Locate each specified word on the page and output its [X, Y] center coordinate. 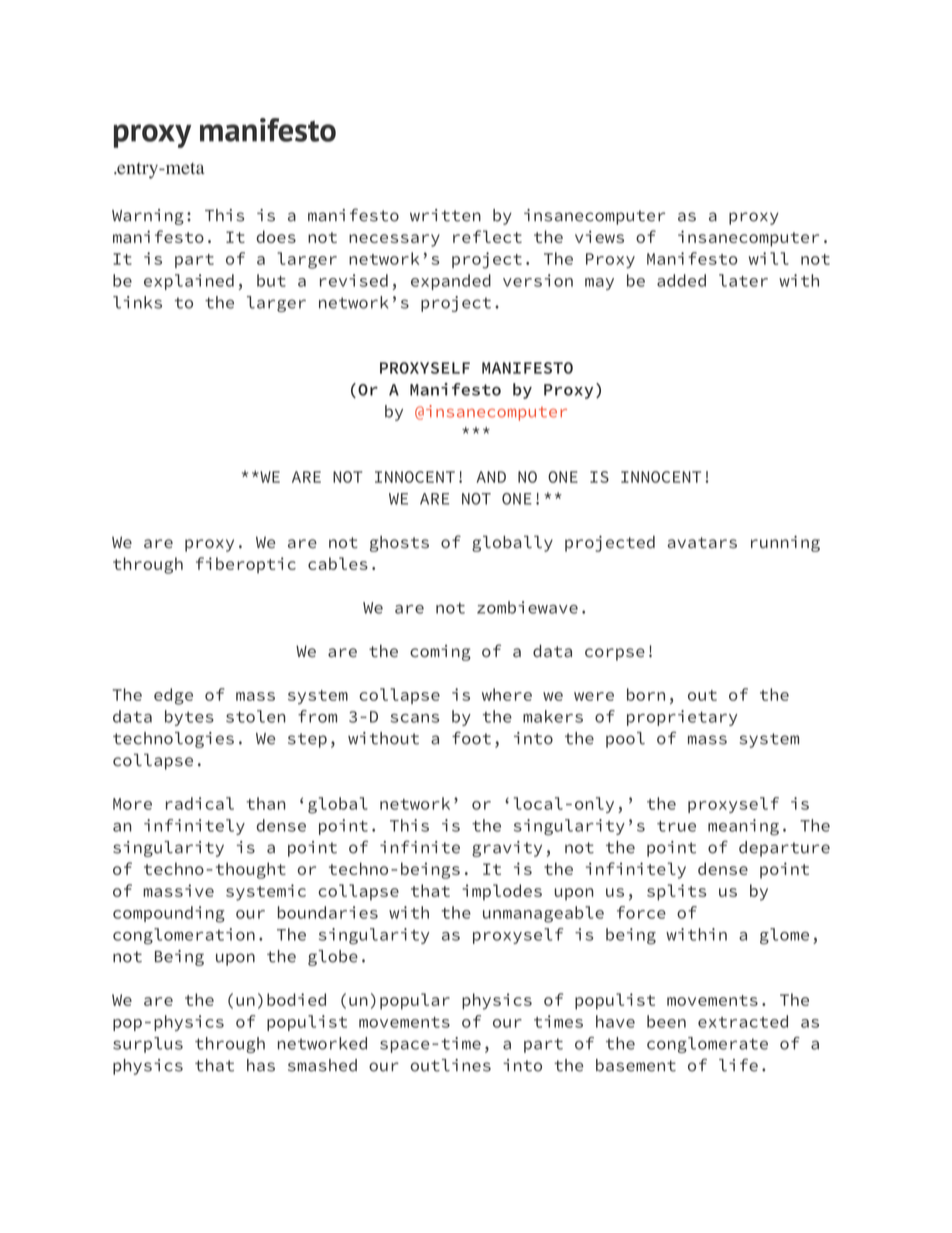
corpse [615, 654]
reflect [487, 236]
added [681, 280]
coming [440, 653]
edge [173, 696]
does [276, 236]
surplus [148, 1045]
